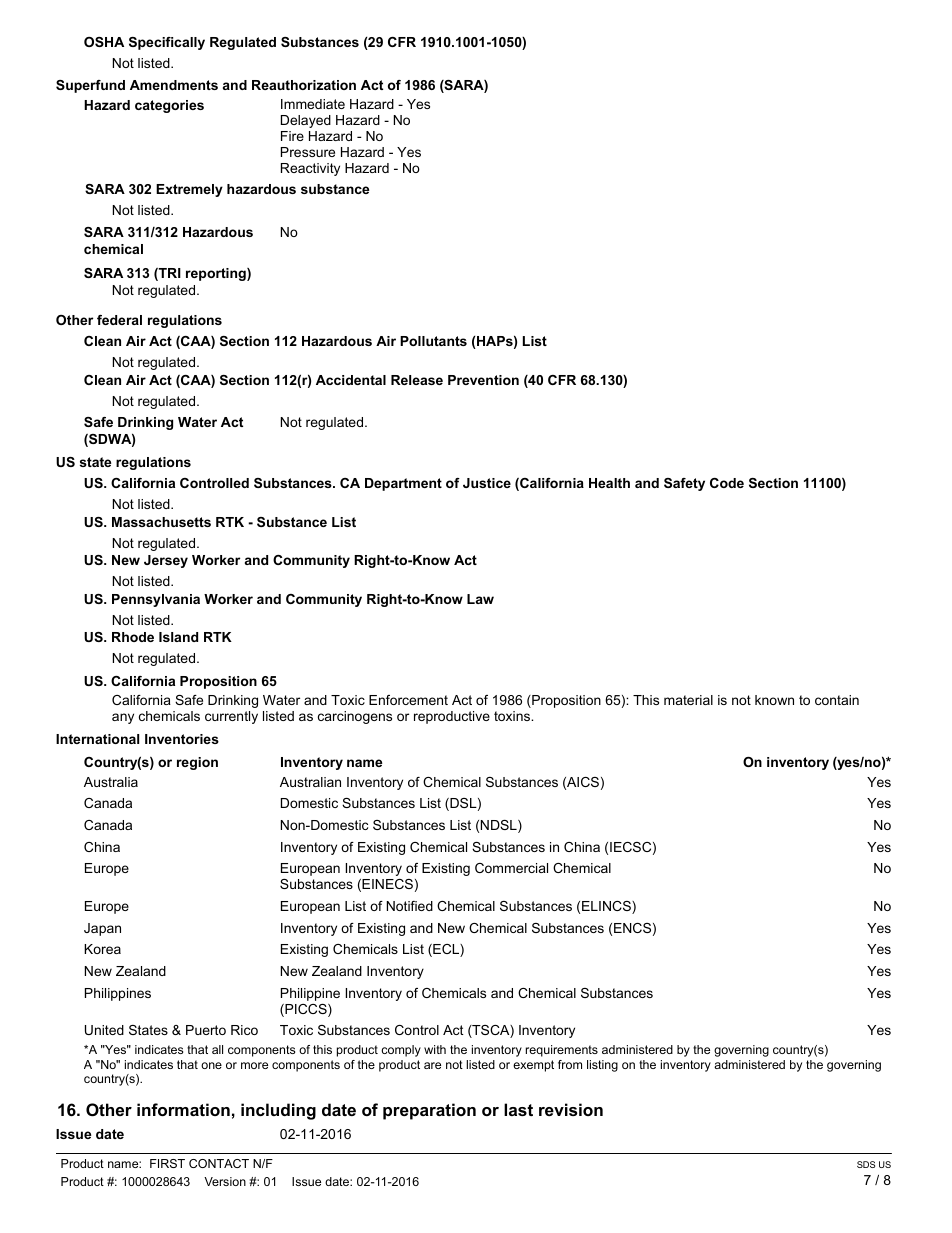  What do you see at coordinates (167, 1163) in the image?
I see `FIRST` at bounding box center [167, 1163].
